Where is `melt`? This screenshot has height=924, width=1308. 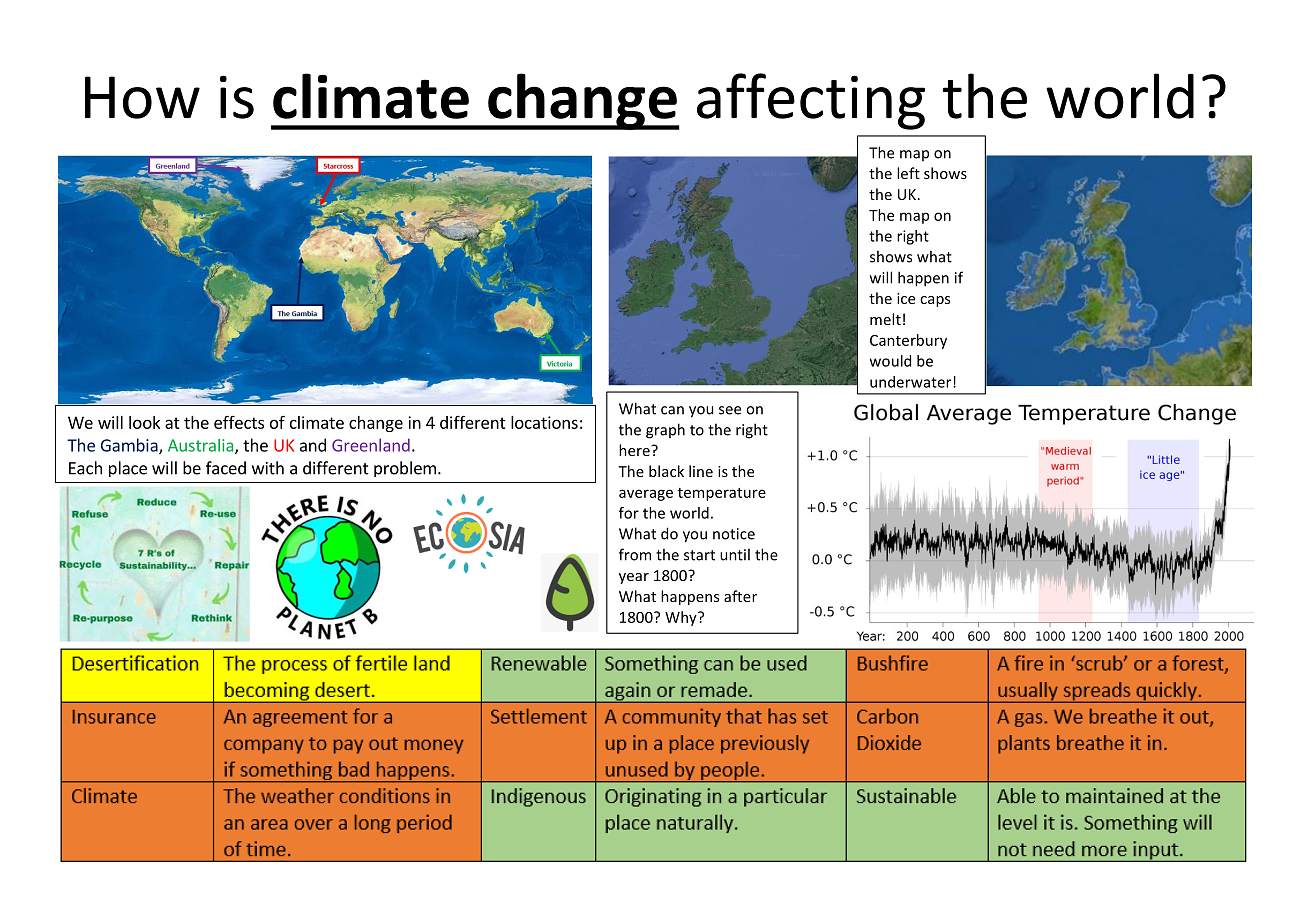 melt is located at coordinates (885, 319).
